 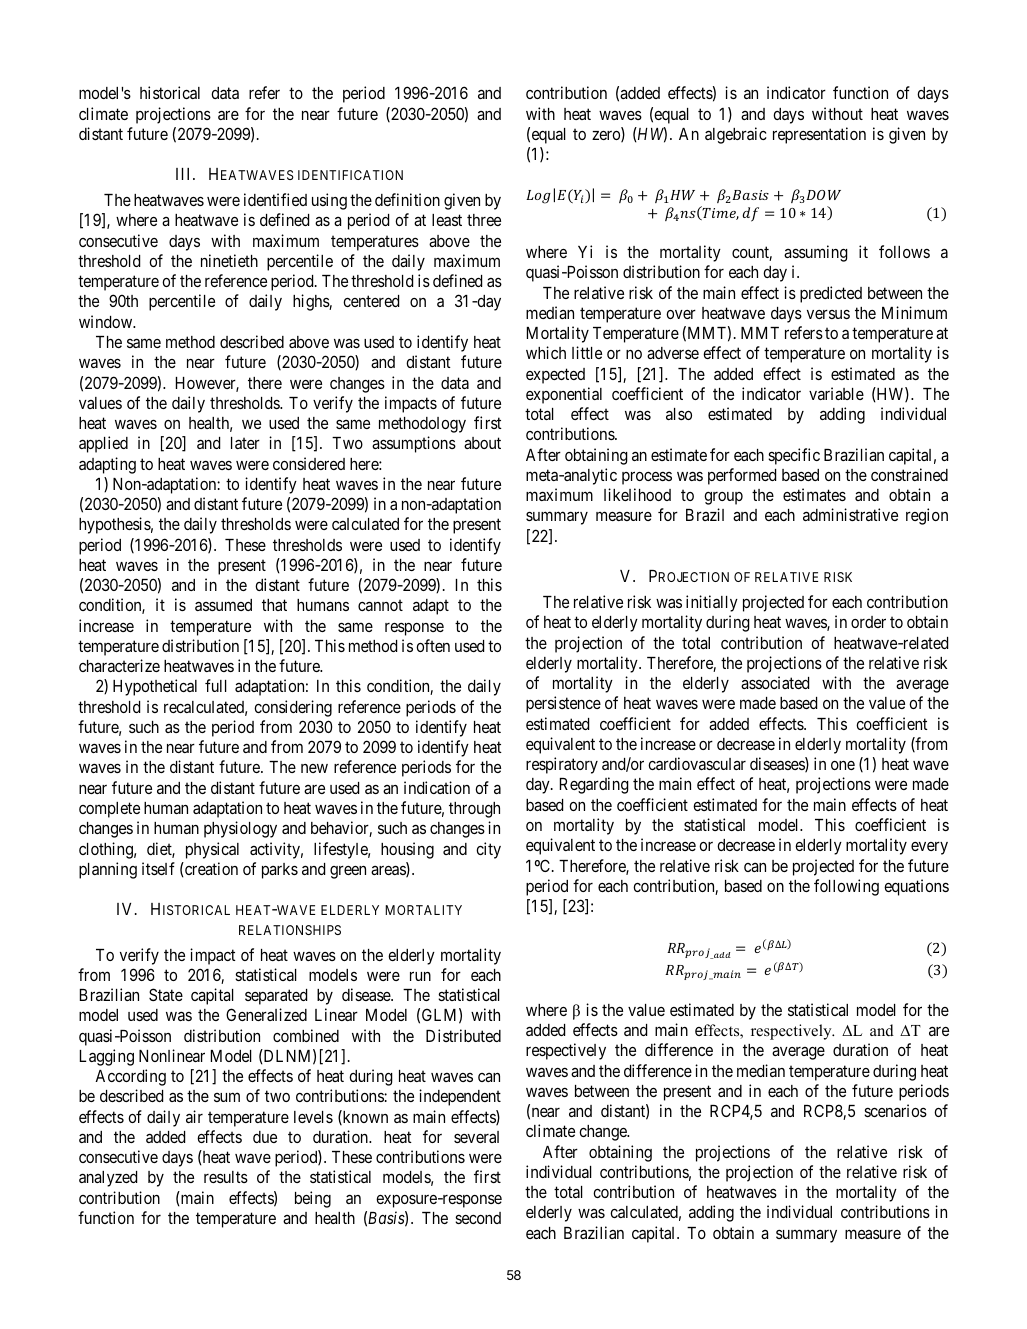 I want to click on variable, so click(x=836, y=393).
